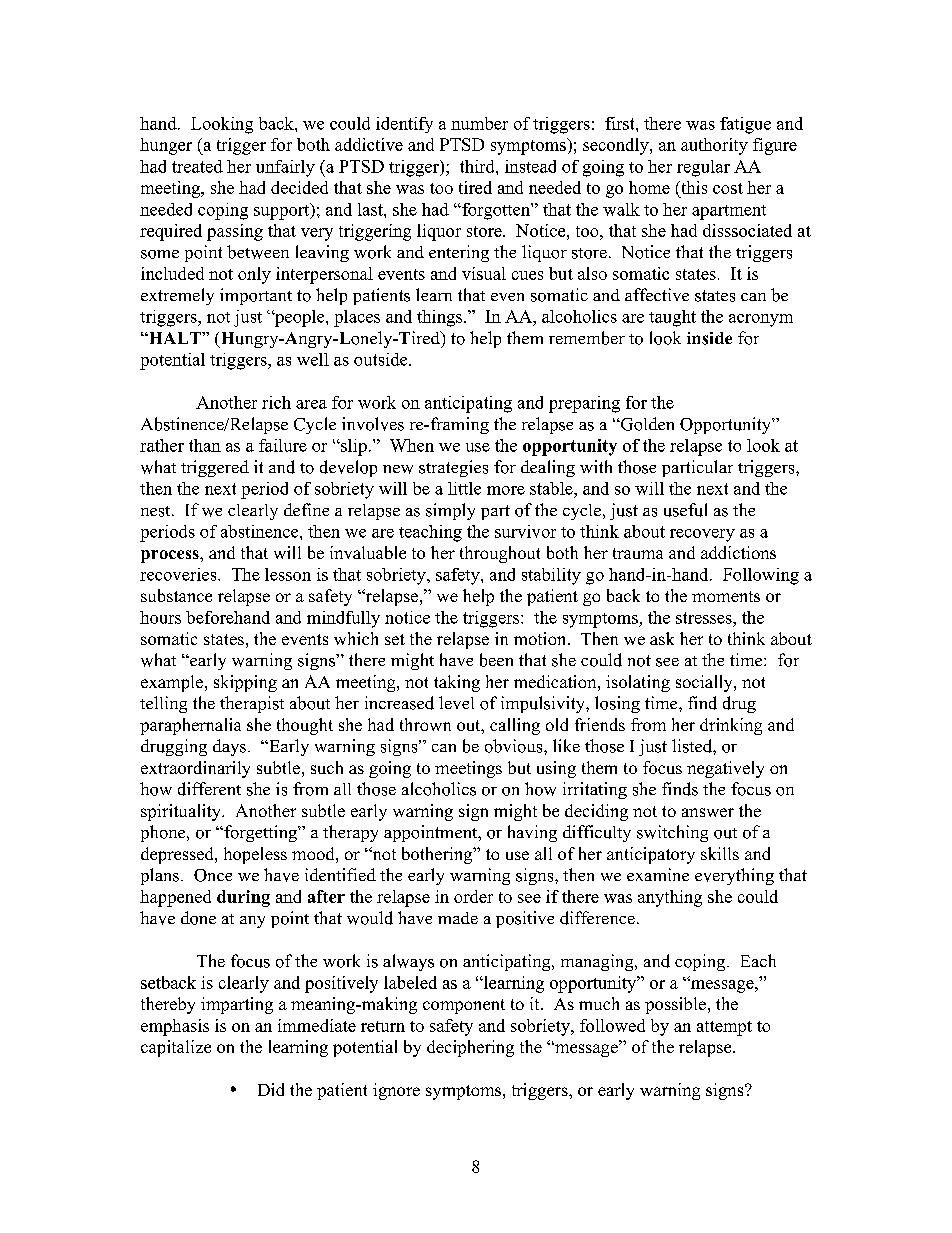 The height and width of the page is (1233, 952). Describe the element at coordinates (714, 146) in the page. I see `authority` at that location.
